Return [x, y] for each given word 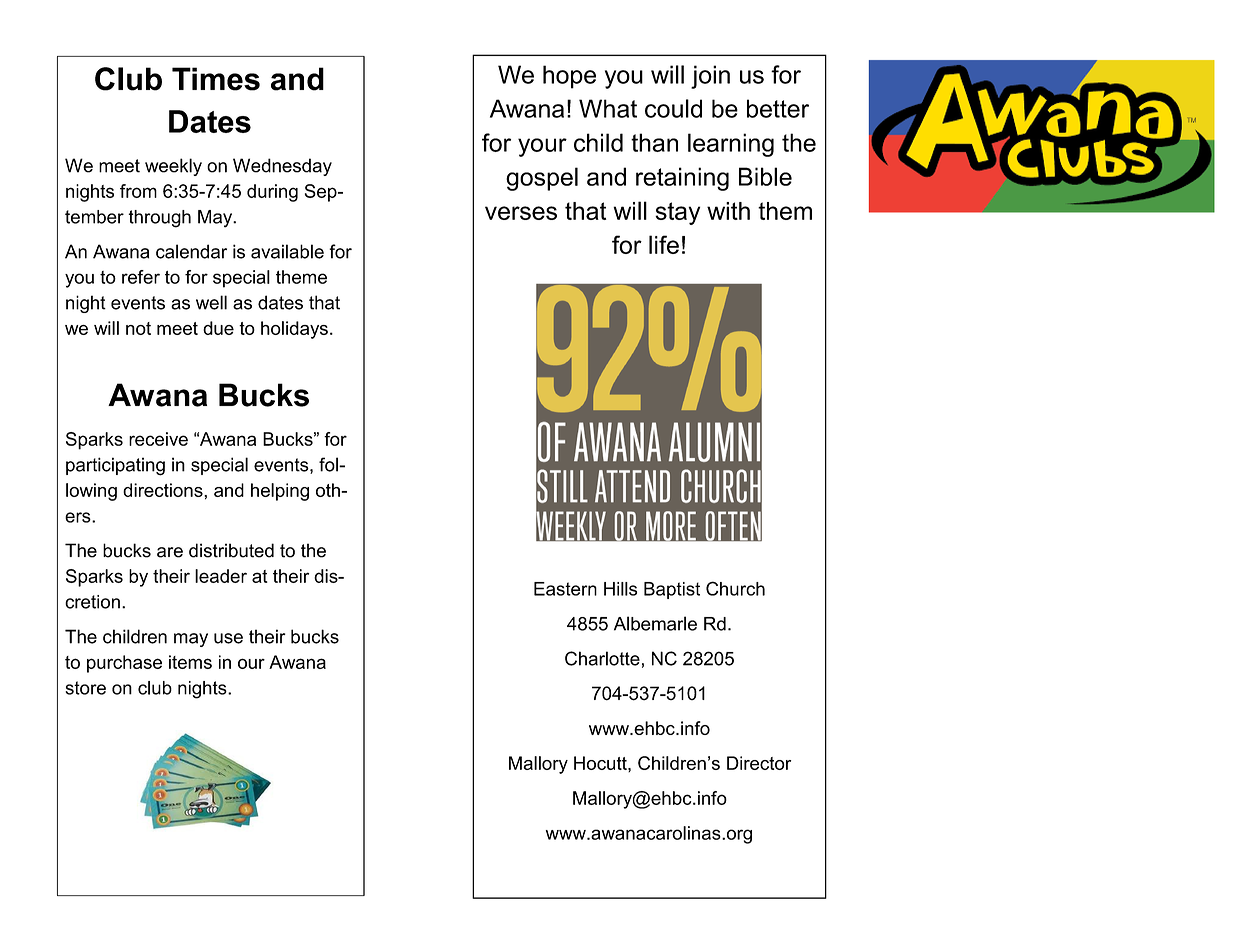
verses [521, 213]
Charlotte [602, 658]
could [673, 108]
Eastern [565, 589]
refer [141, 277]
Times [216, 79]
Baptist [672, 590]
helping [280, 492]
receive [158, 439]
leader [221, 576]
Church [735, 588]
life [664, 244]
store [85, 688]
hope [569, 77]
